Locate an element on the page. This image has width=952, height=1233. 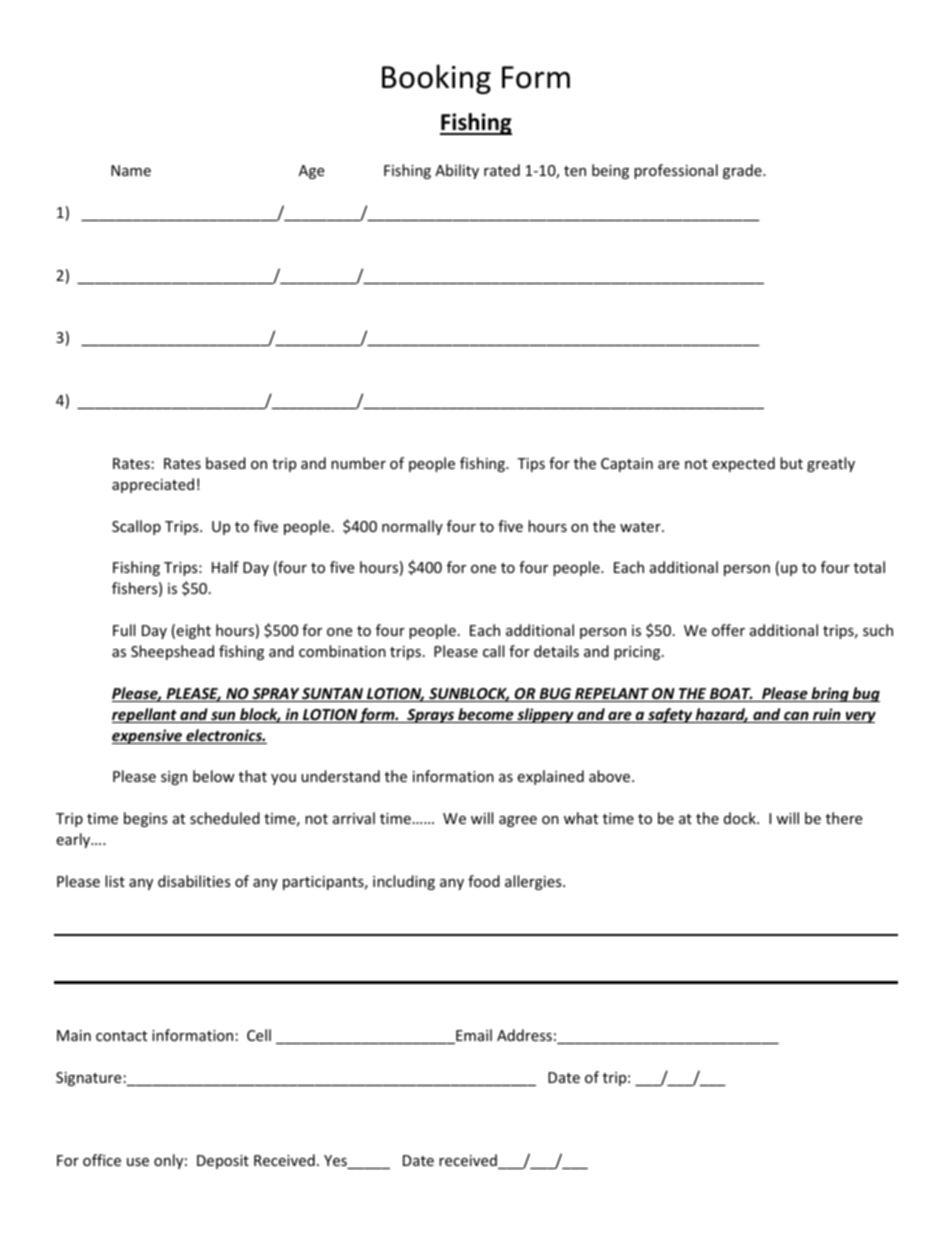
Ability is located at coordinates (457, 171).
